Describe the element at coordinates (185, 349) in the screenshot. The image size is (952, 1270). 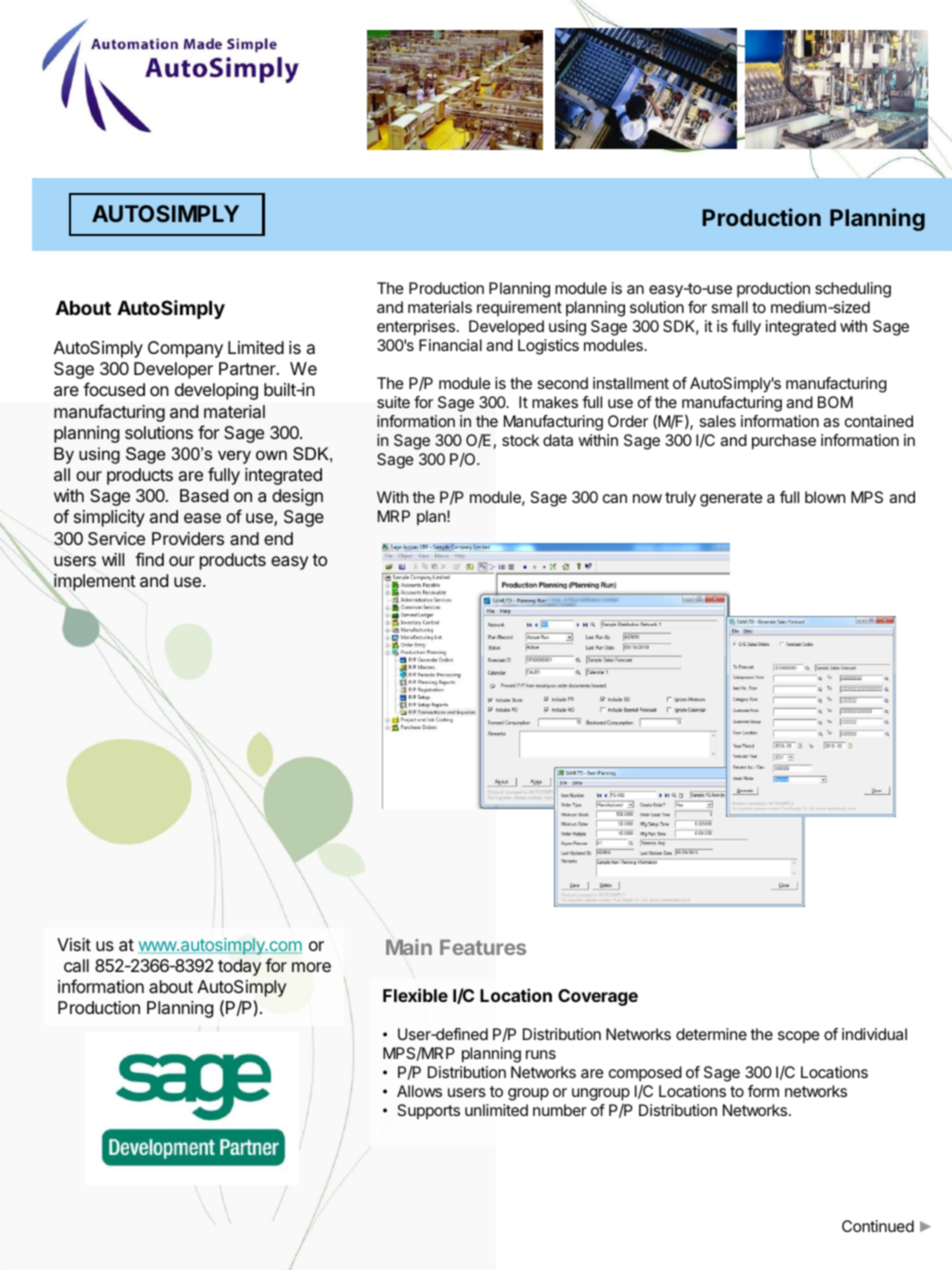
I see `Company` at that location.
